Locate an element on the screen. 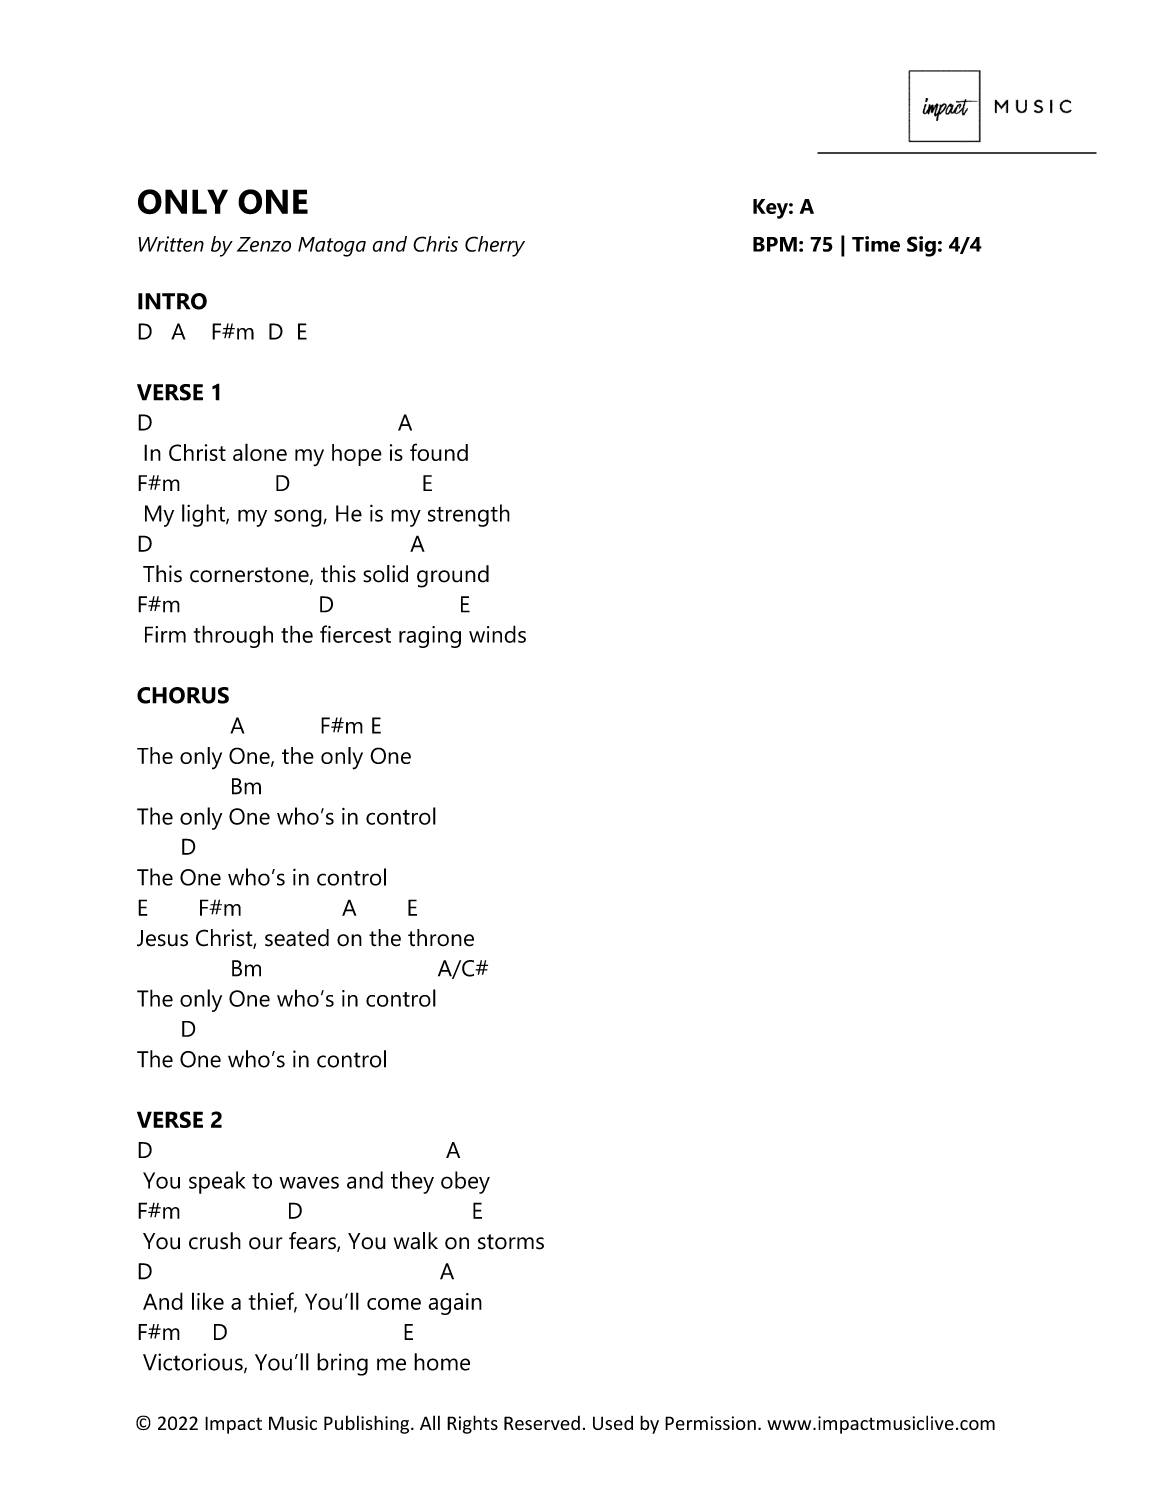 The height and width of the screenshot is (1504, 1162). seated is located at coordinates (297, 938).
